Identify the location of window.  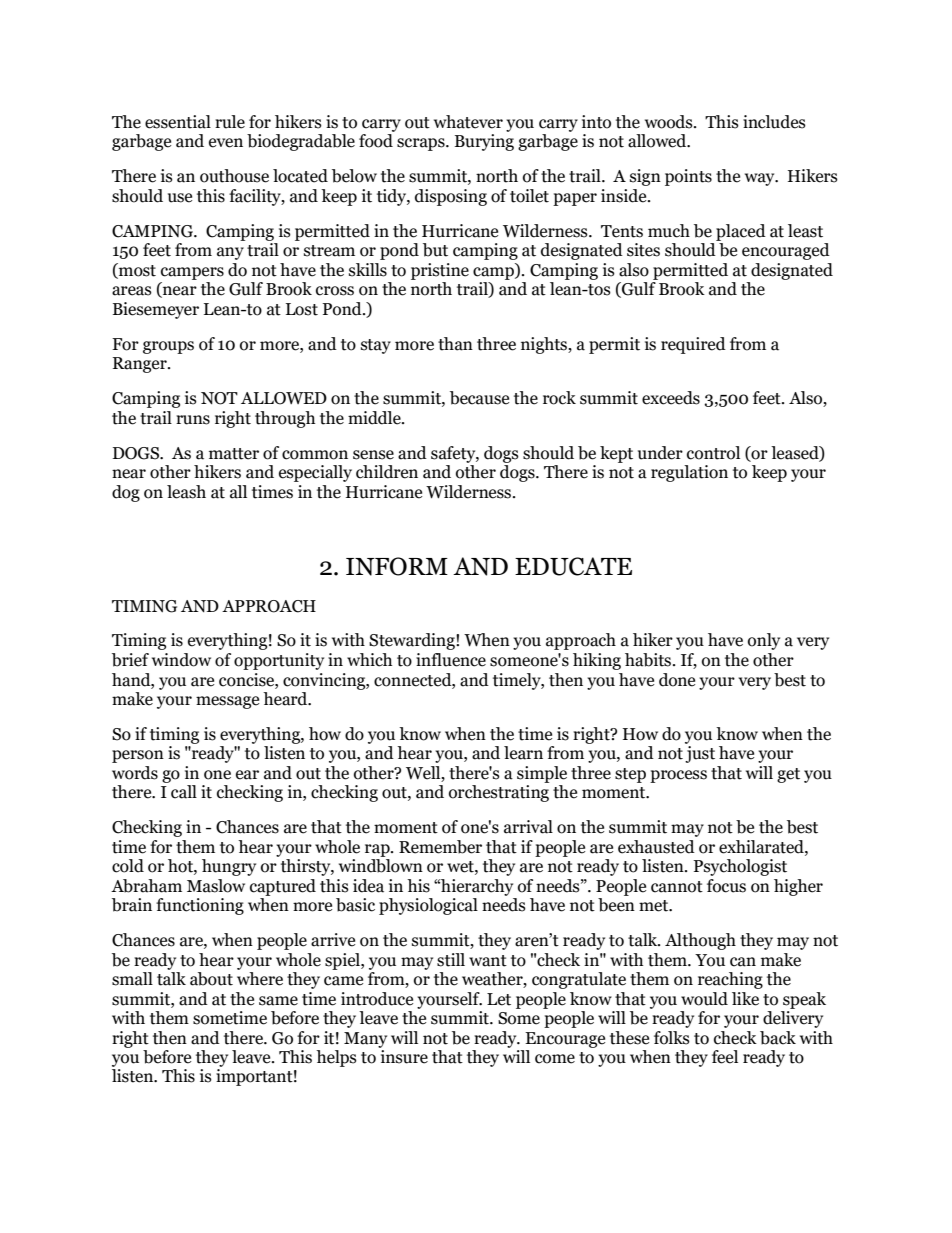
(181, 660).
